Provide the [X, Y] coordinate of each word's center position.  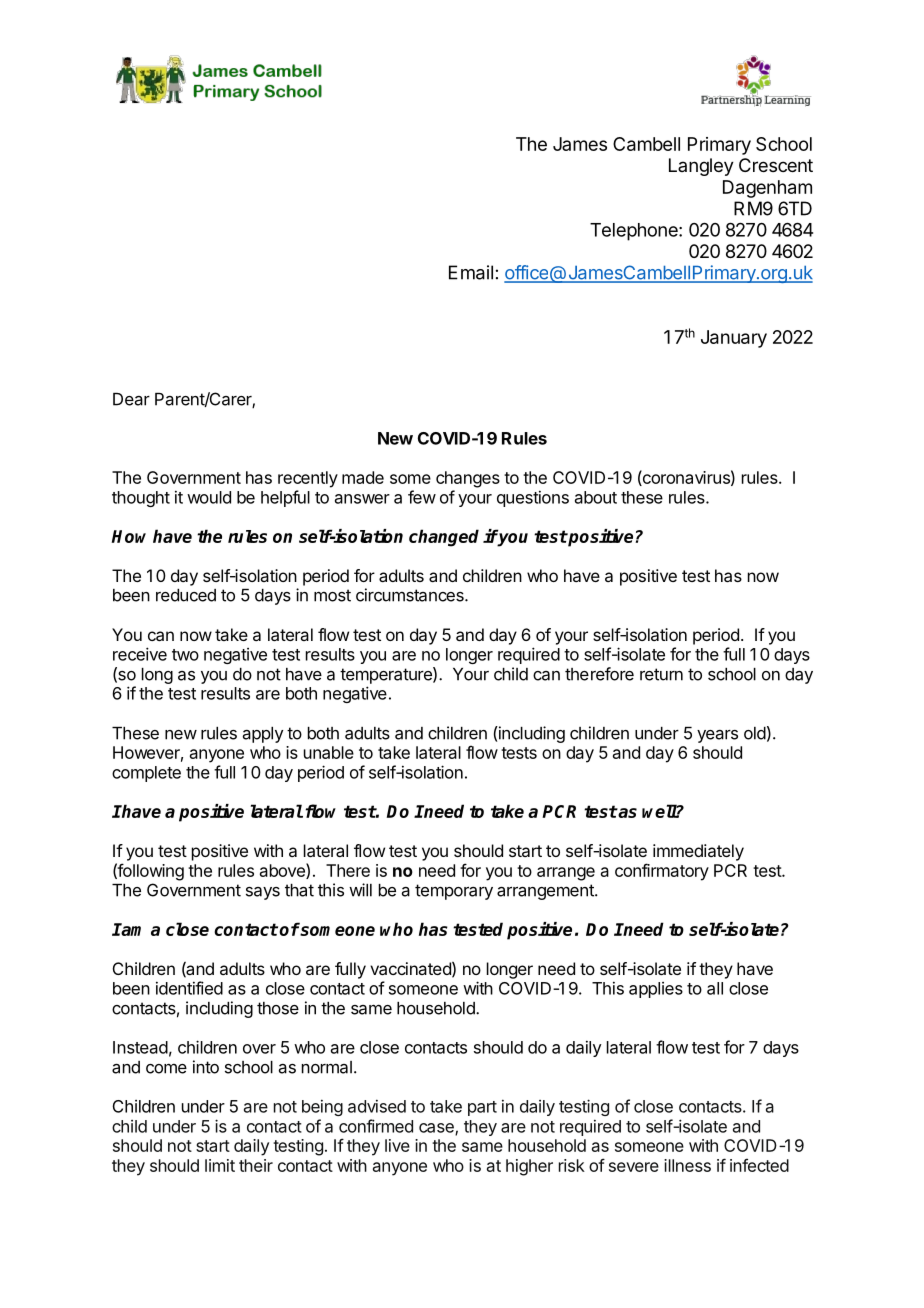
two [185, 655]
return [661, 674]
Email [471, 272]
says [263, 893]
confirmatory [662, 872]
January [734, 339]
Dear [131, 399]
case [437, 1129]
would [209, 497]
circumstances [411, 595]
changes [468, 479]
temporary [454, 892]
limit [220, 1165]
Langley [701, 167]
